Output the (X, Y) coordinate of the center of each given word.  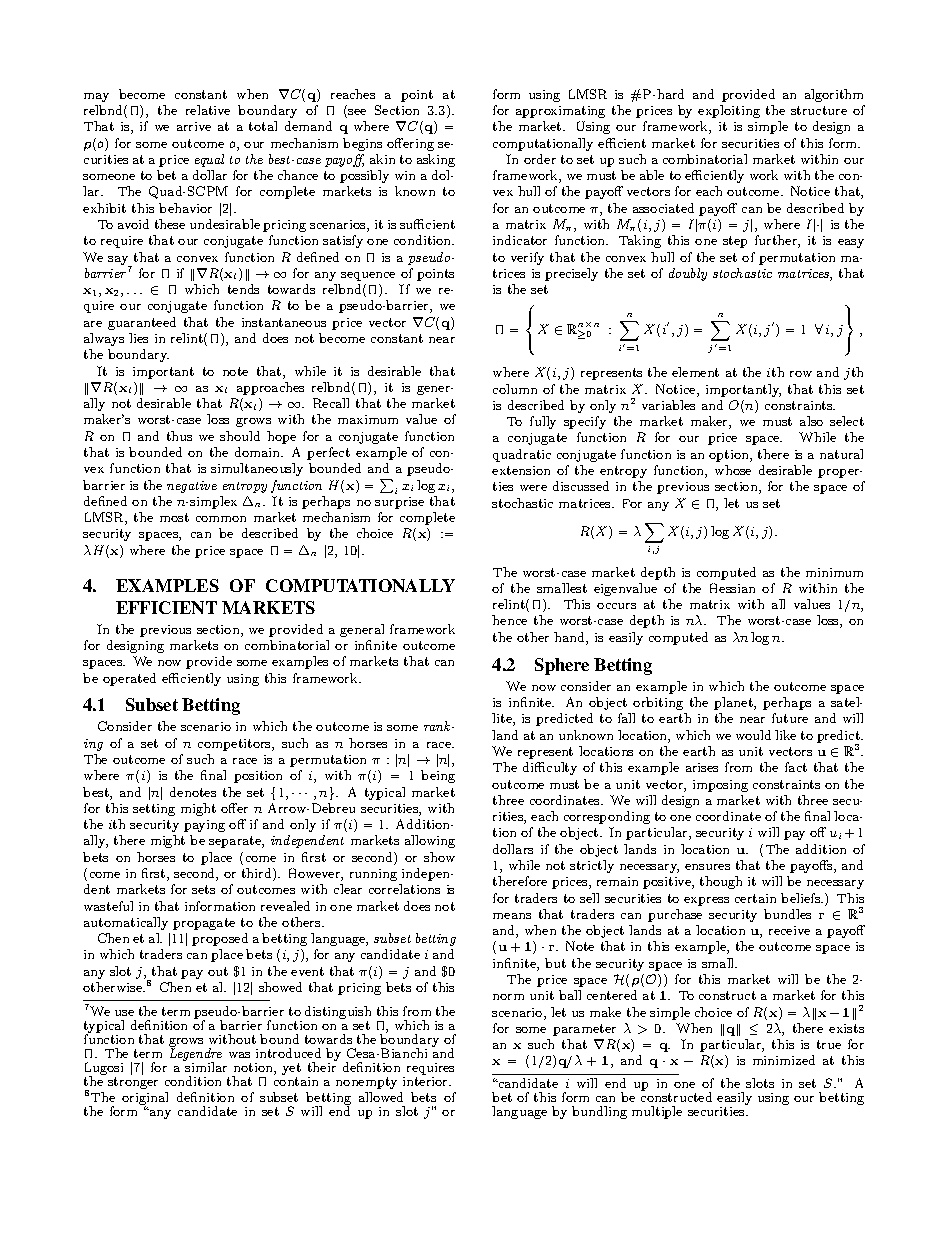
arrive (194, 126)
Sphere (562, 666)
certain (755, 898)
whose (733, 470)
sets (203, 889)
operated (129, 679)
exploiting (729, 111)
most (174, 517)
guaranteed (142, 323)
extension (521, 470)
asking (436, 160)
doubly (688, 274)
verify (527, 258)
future (790, 718)
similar (206, 1067)
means (512, 916)
